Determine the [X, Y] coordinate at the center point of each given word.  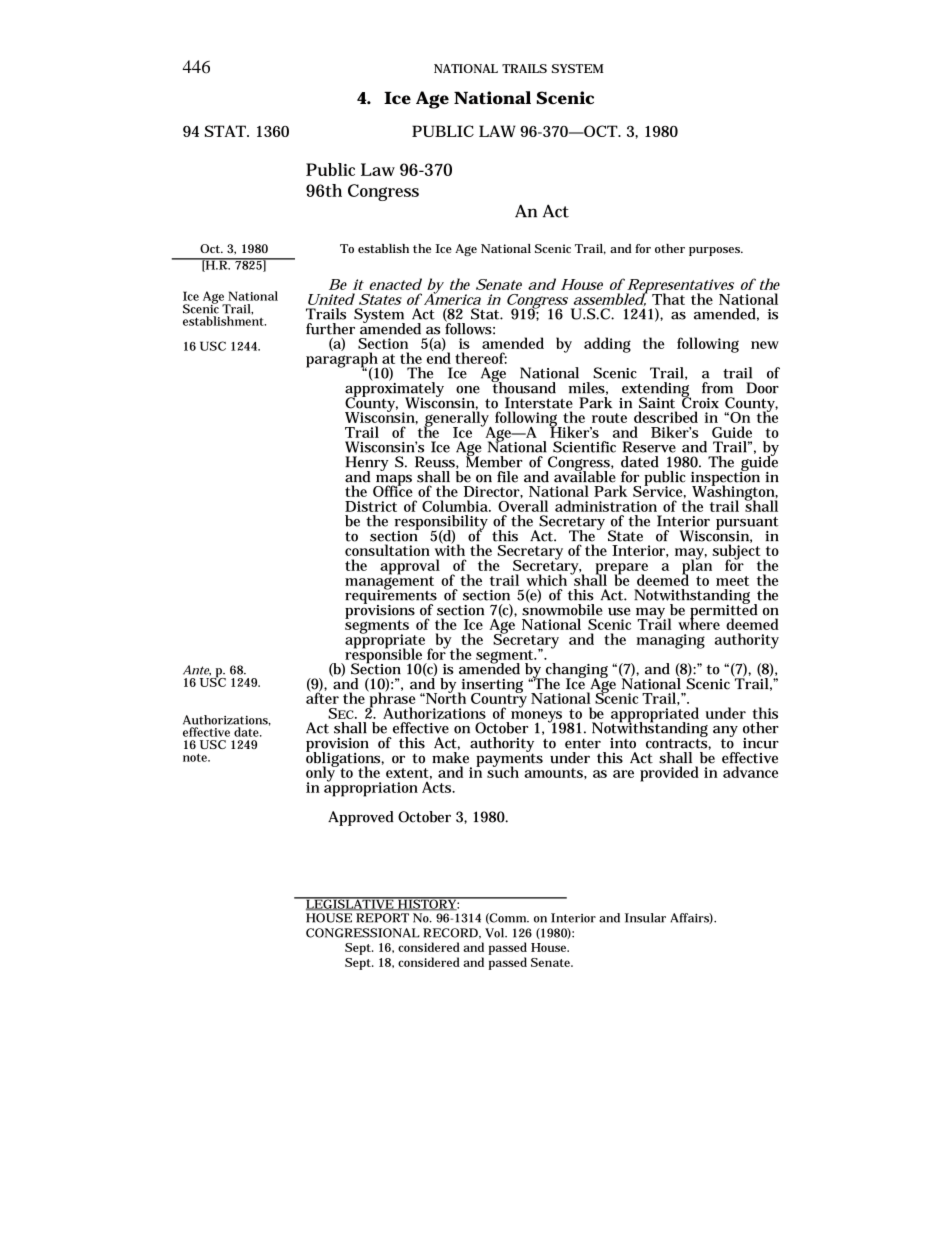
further [330, 329]
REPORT [382, 918]
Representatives [680, 287]
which [546, 580]
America [452, 298]
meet [732, 581]
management [389, 583]
